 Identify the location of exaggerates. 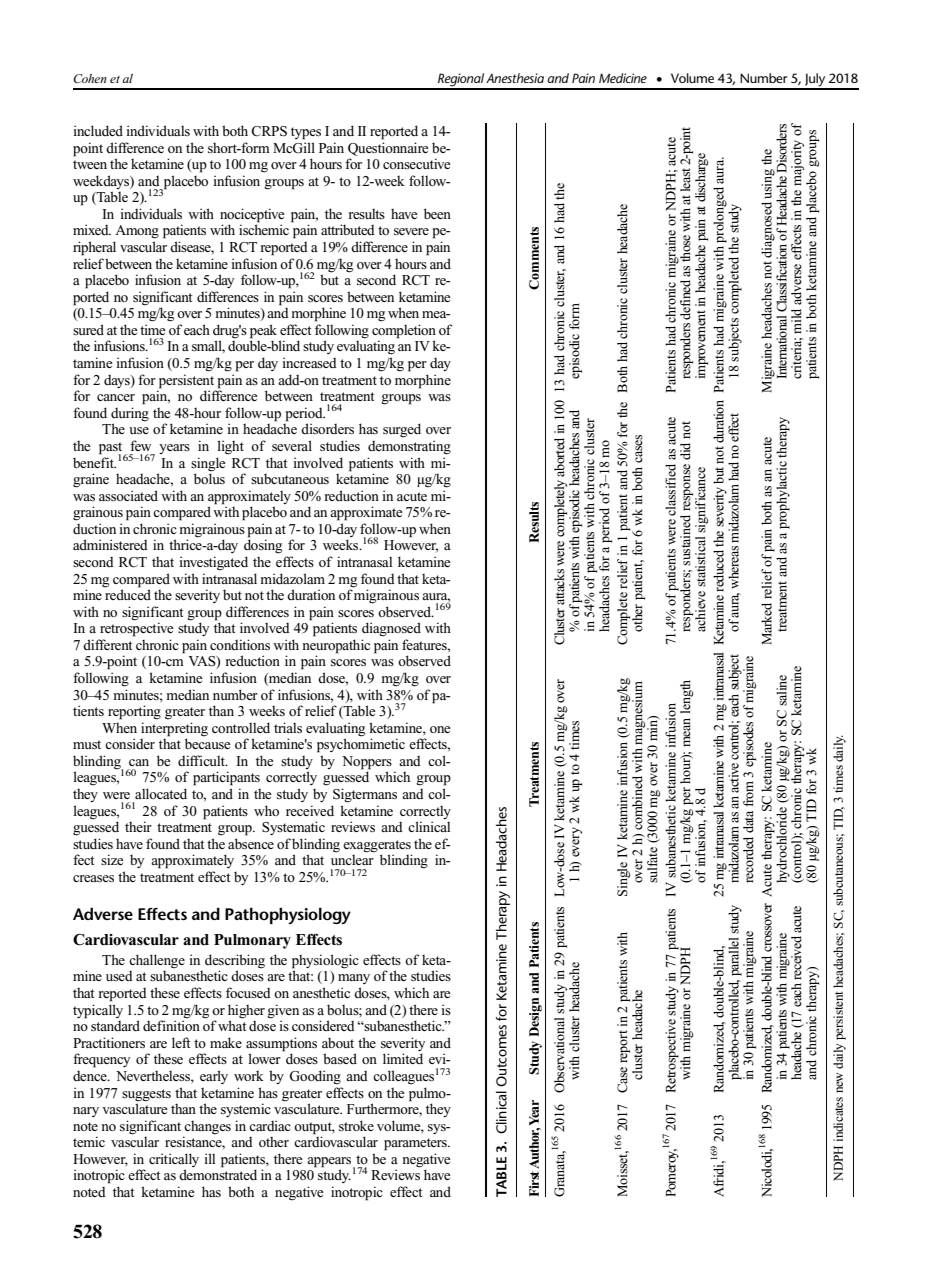
(377, 847).
